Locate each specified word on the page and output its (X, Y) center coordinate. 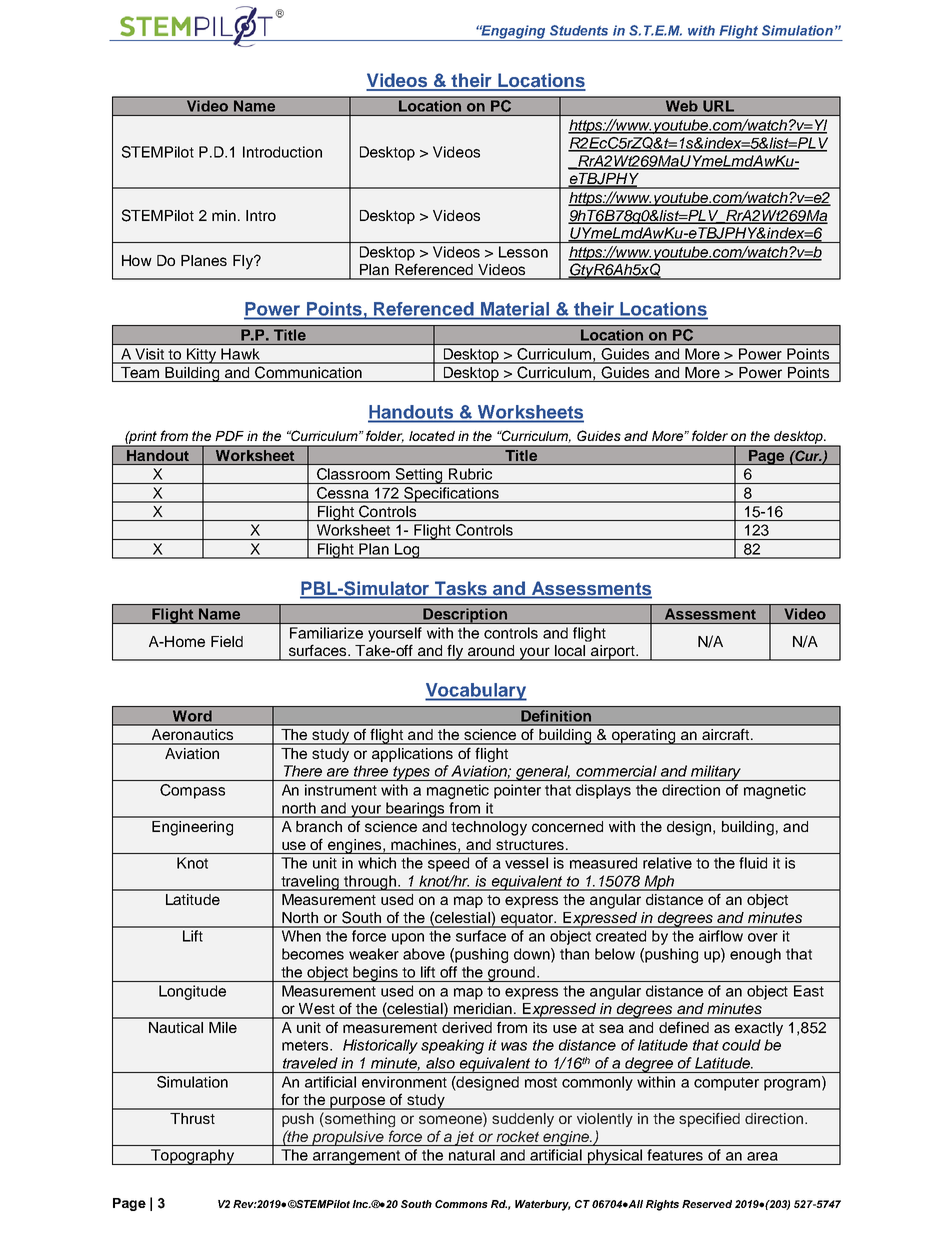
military (716, 773)
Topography (192, 1157)
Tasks (460, 588)
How (137, 260)
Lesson (523, 252)
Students (579, 30)
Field (227, 641)
